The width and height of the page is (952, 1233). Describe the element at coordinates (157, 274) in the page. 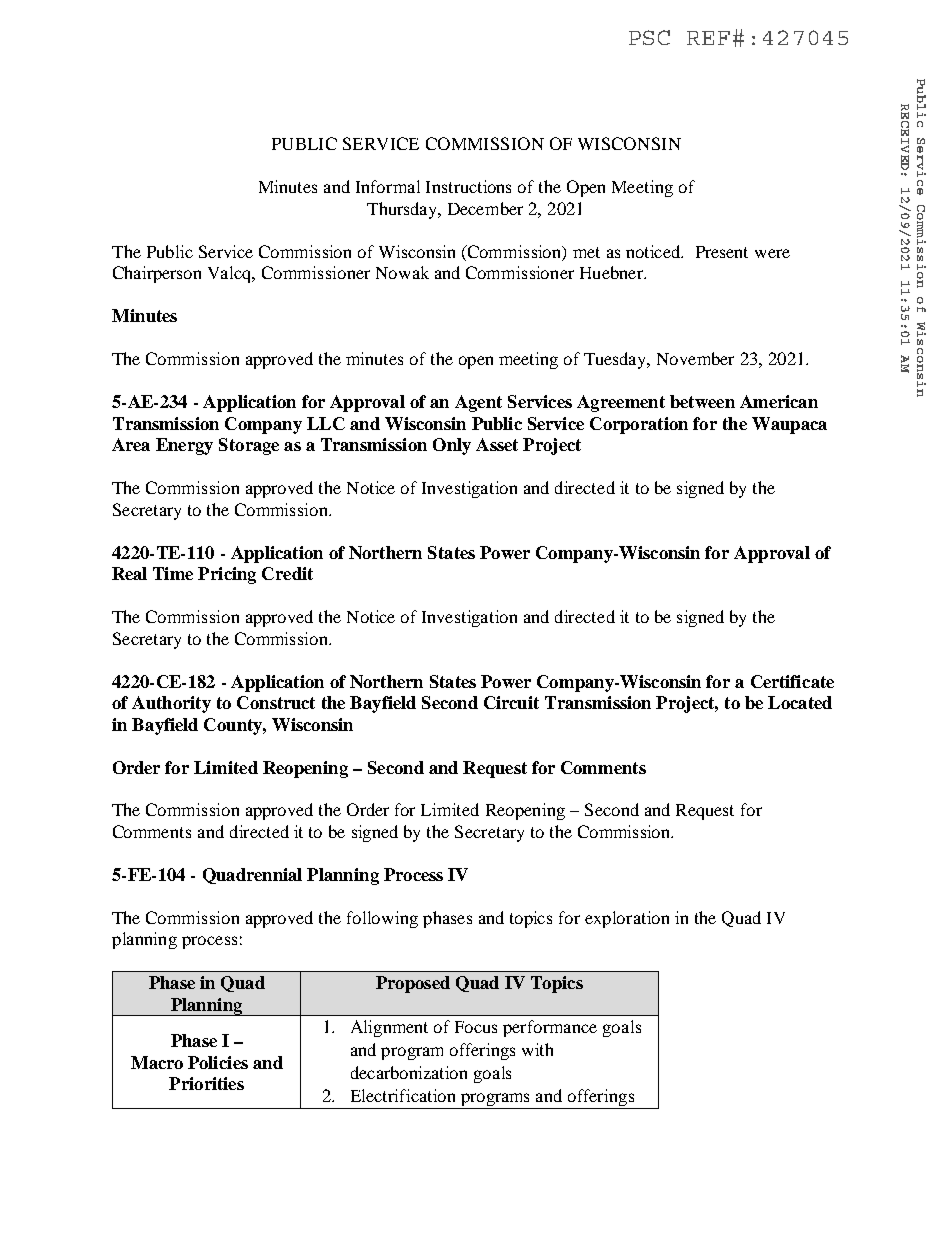

I see `Chairperson` at that location.
